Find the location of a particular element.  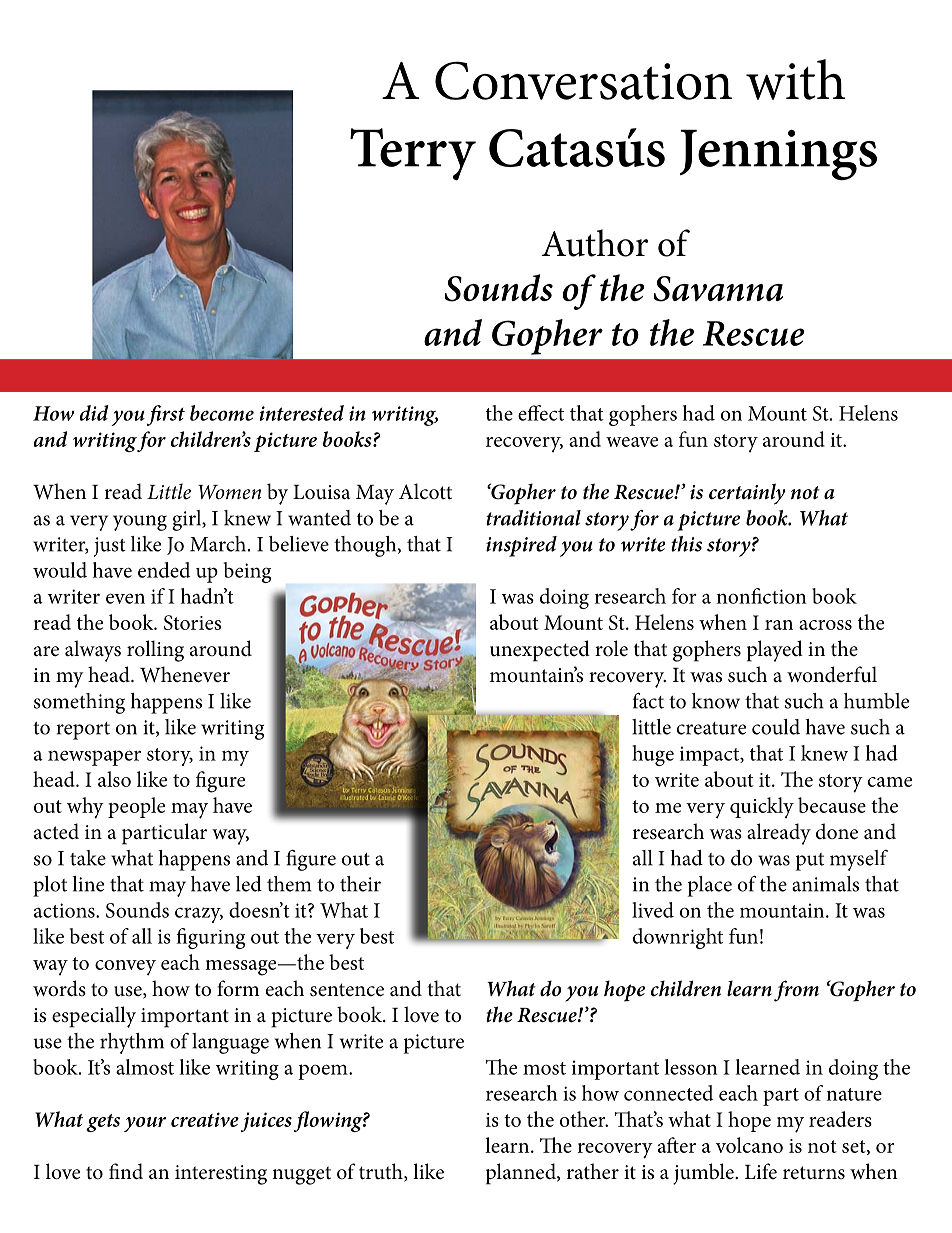

Savanna is located at coordinates (718, 289).
